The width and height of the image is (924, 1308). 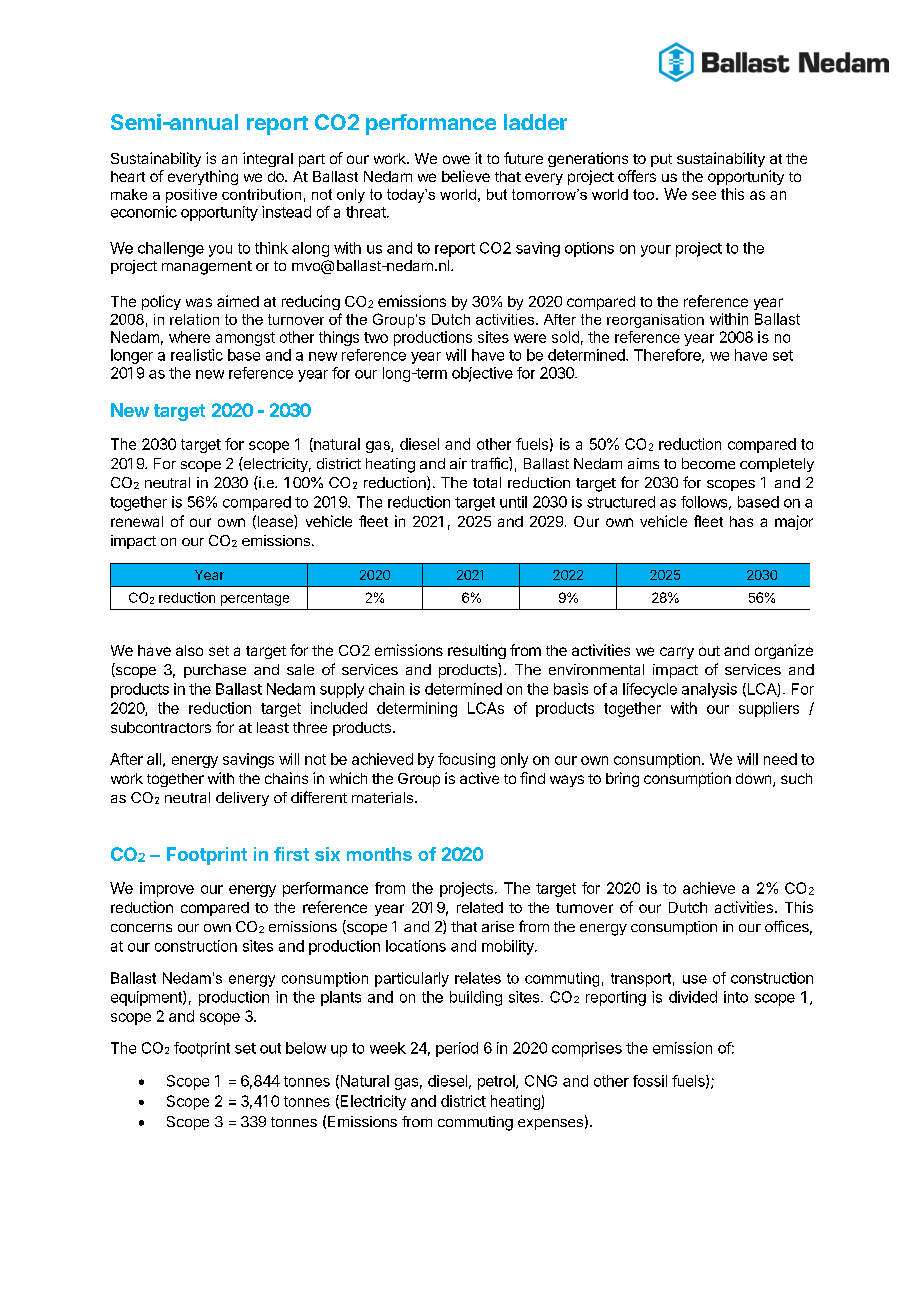 What do you see at coordinates (255, 599) in the image?
I see `percentage` at bounding box center [255, 599].
